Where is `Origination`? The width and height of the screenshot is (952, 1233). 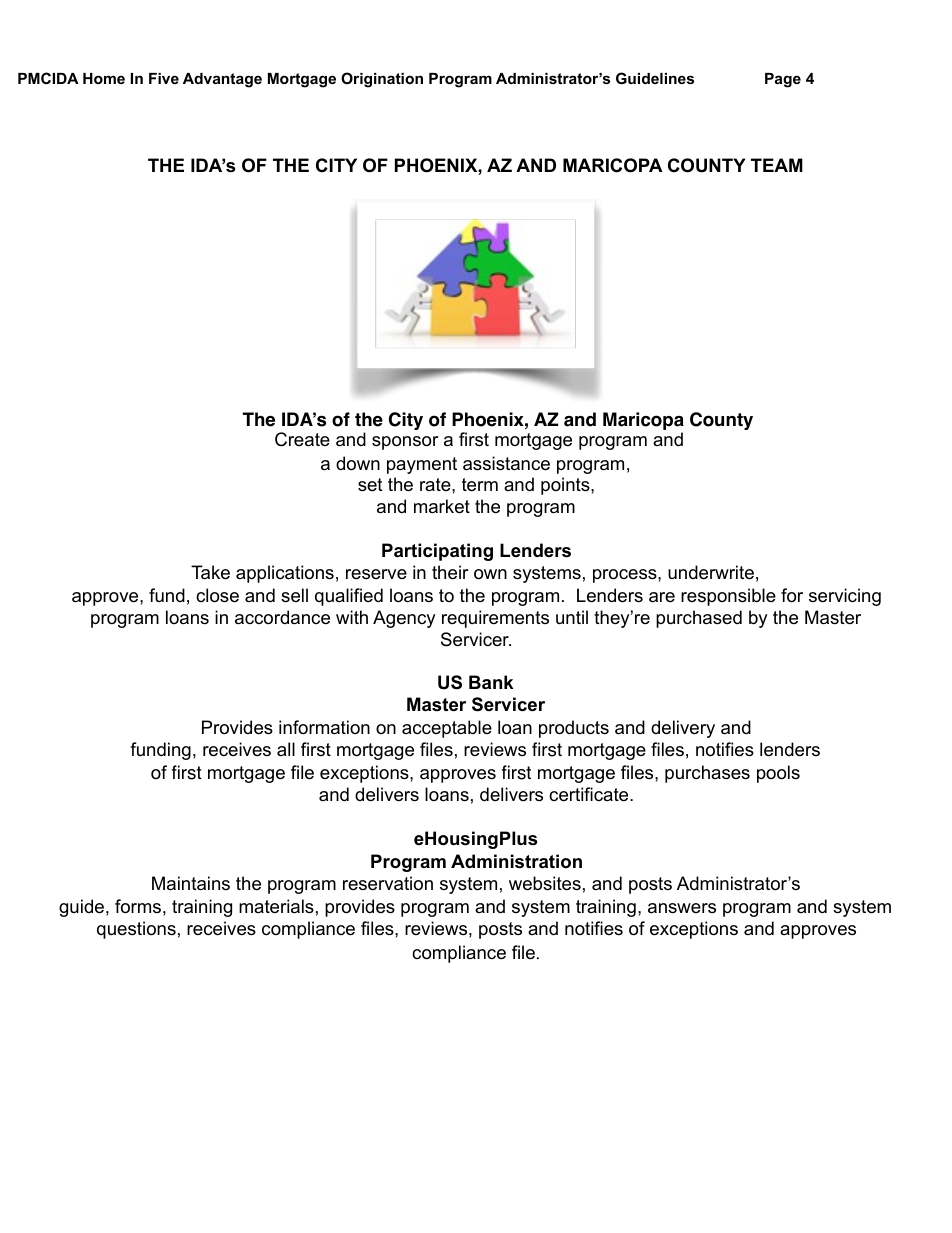
Origination is located at coordinates (382, 80).
